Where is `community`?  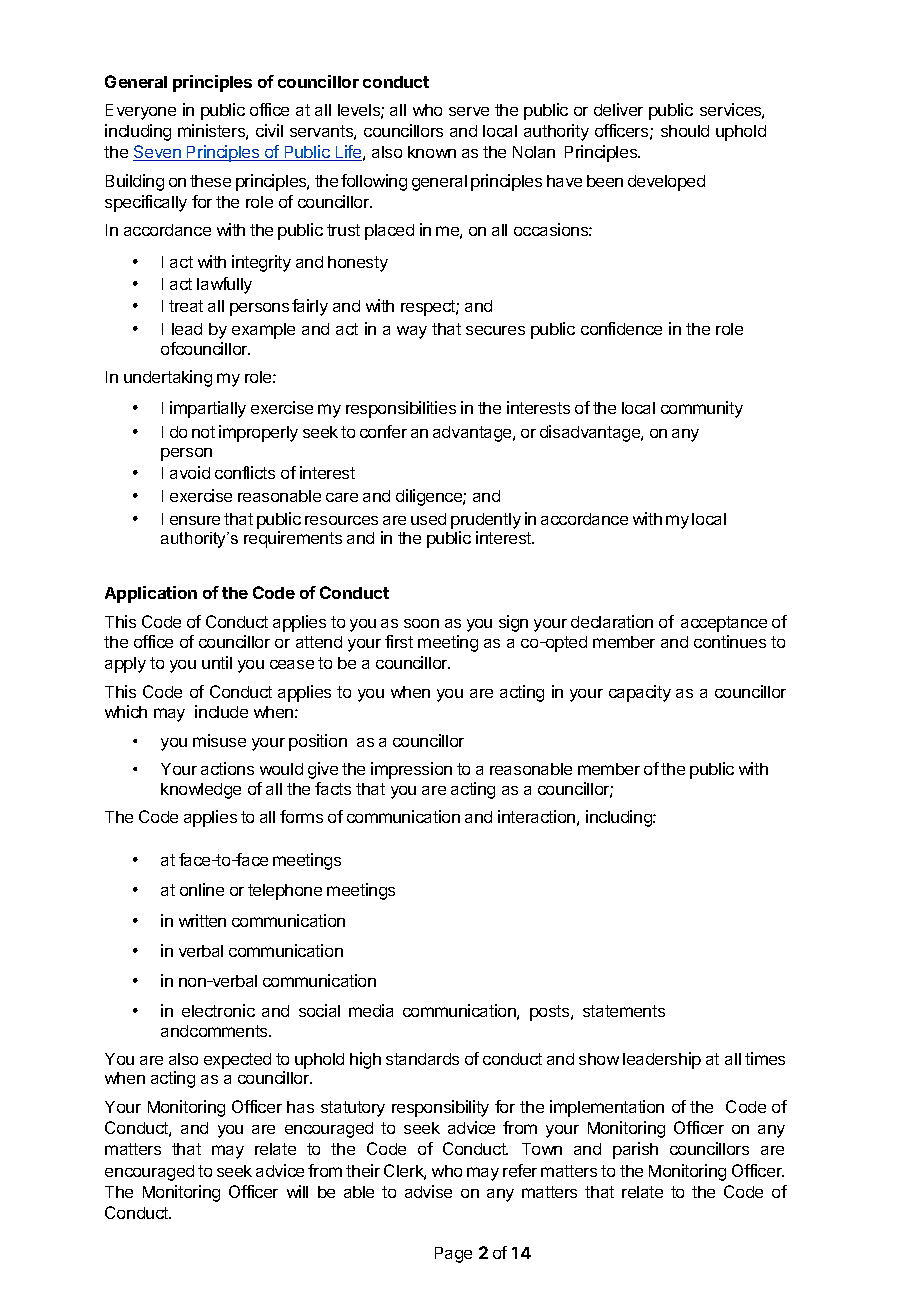
community is located at coordinates (702, 409).
